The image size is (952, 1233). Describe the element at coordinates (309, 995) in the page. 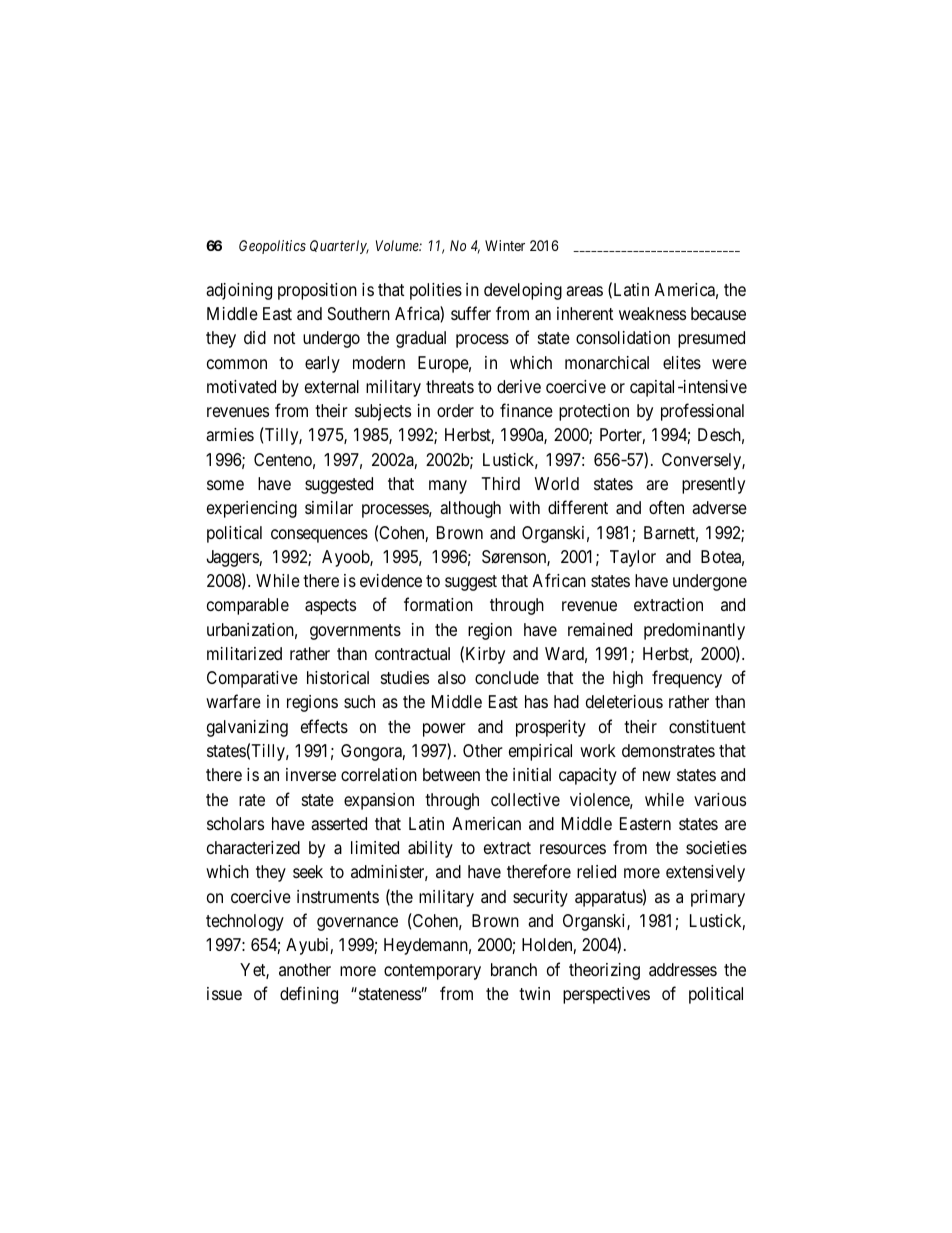

I see `defining` at that location.
